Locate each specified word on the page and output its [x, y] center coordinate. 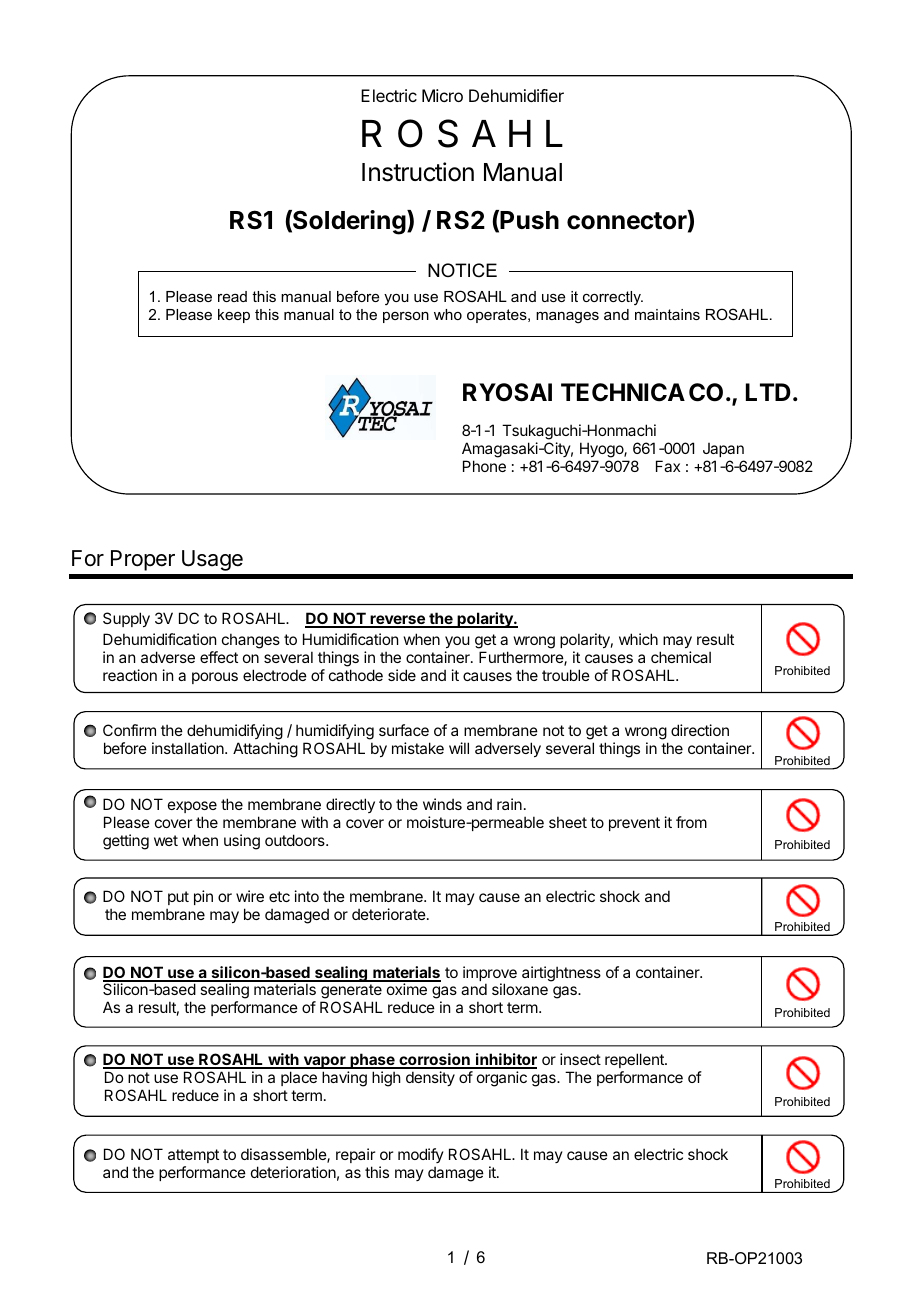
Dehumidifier [516, 95]
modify [421, 1155]
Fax [668, 466]
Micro [442, 95]
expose [192, 809]
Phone [484, 466]
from [691, 822]
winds [442, 804]
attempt [193, 1156]
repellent [635, 1060]
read [232, 296]
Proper [143, 560]
